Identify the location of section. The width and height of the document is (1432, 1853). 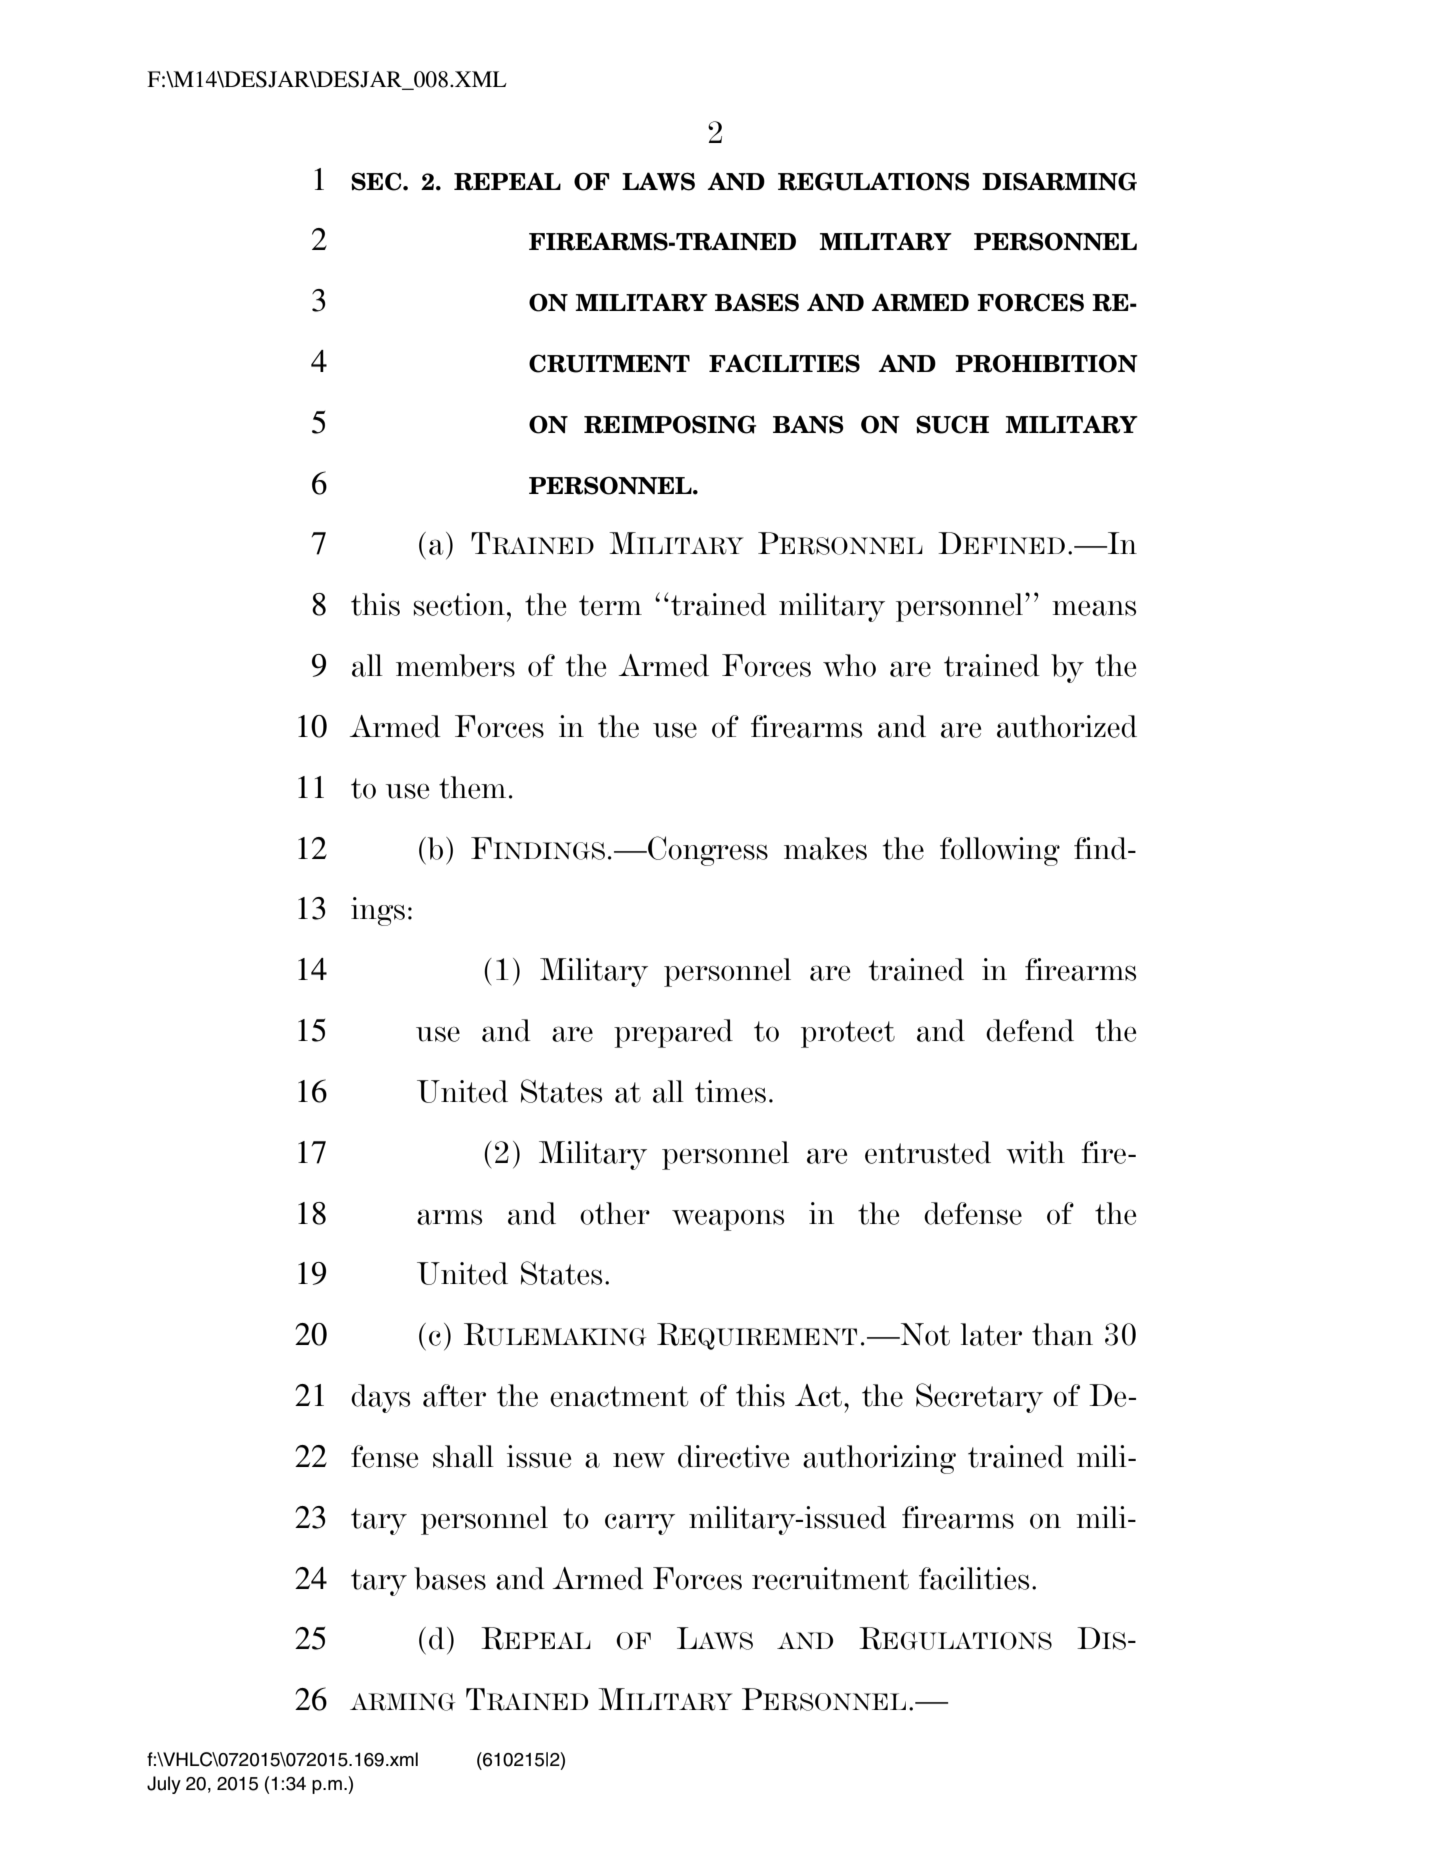
(459, 604).
